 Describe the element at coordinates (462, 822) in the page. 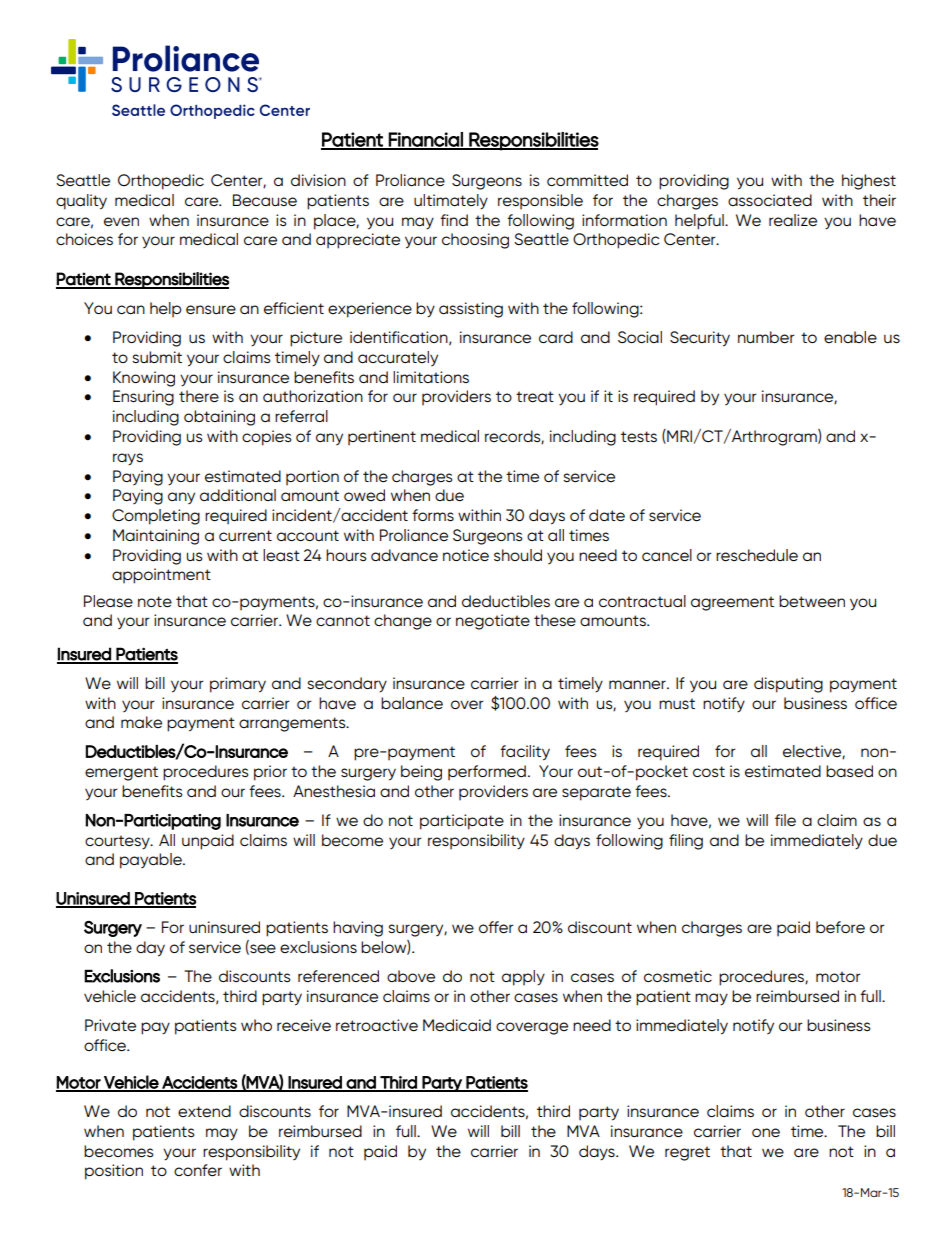

I see `participate` at that location.
